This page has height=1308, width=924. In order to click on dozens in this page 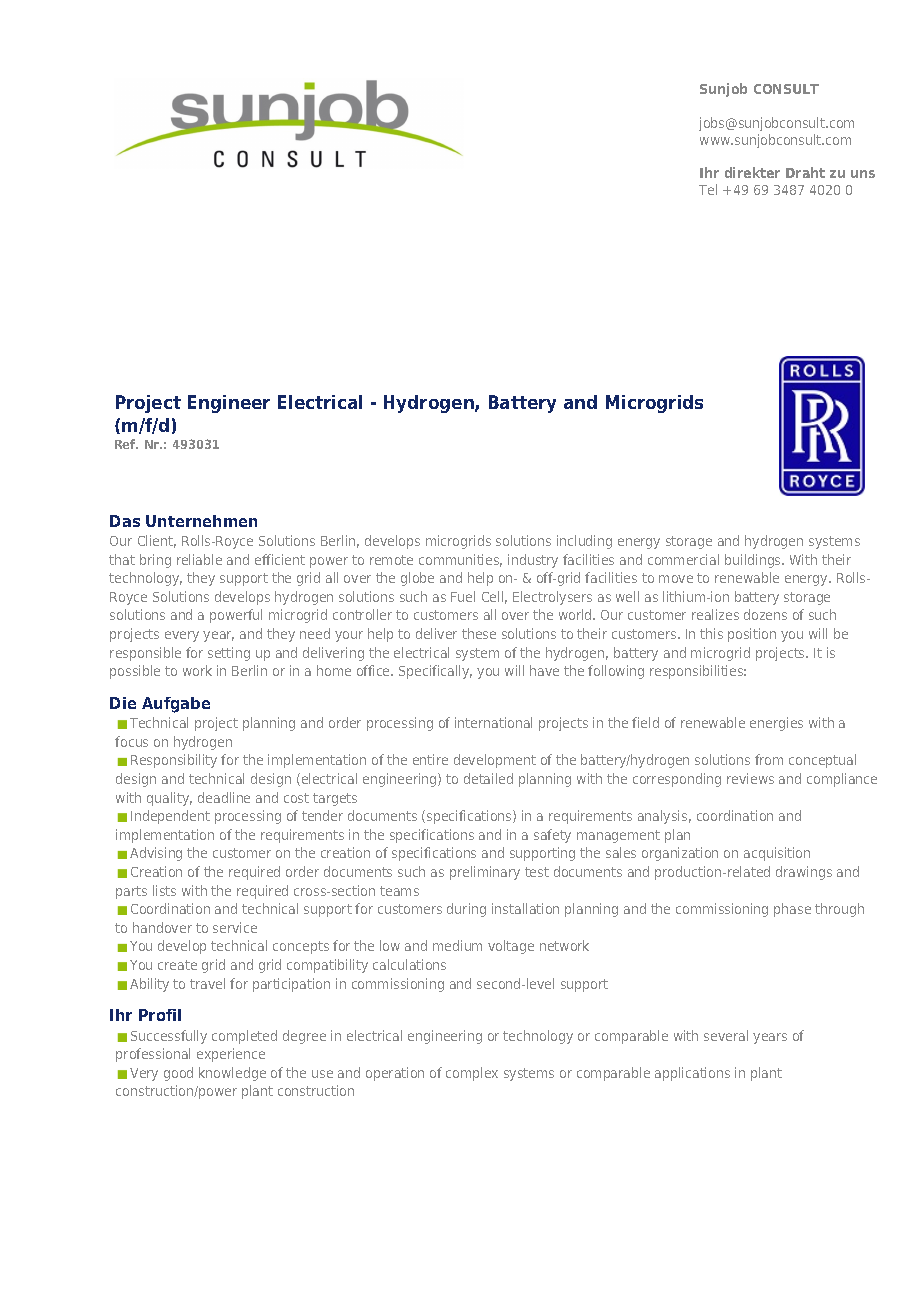, I will do `click(765, 614)`.
